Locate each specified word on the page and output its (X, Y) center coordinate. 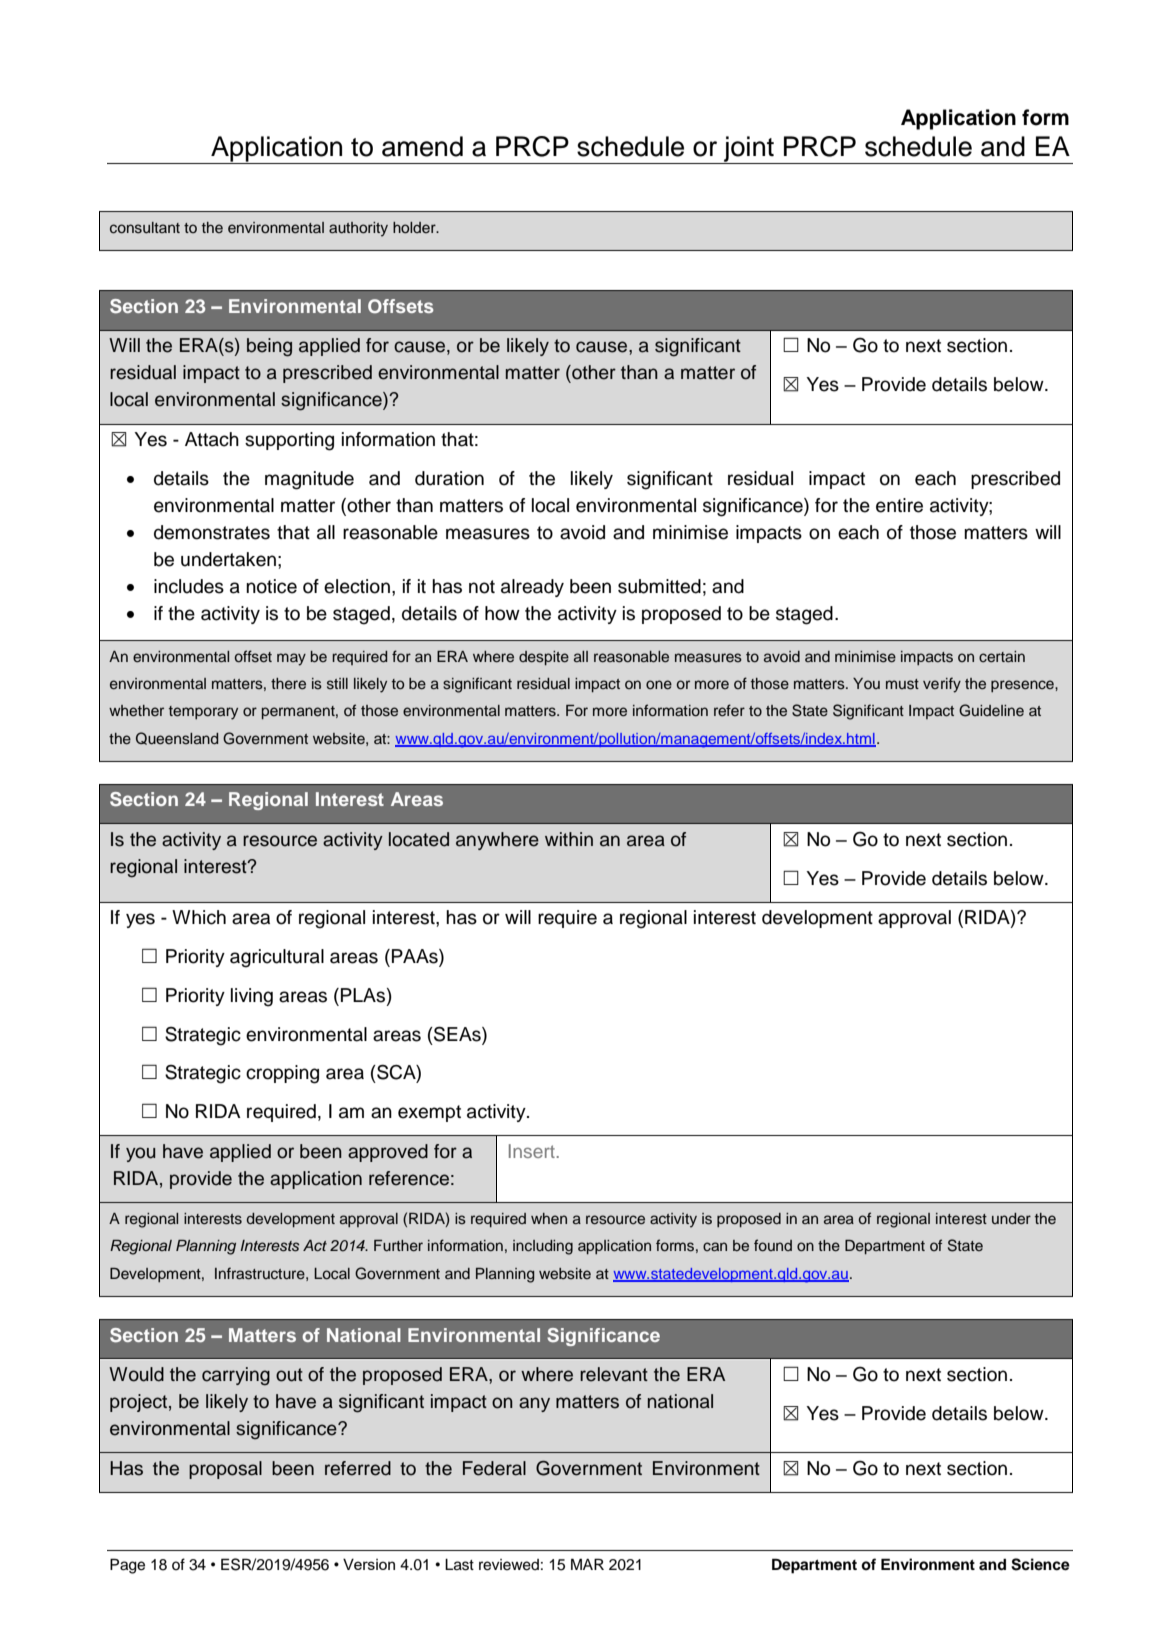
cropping (282, 1074)
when (549, 1218)
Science (1040, 1564)
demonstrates (212, 532)
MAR (587, 1564)
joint (749, 150)
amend (422, 146)
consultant (145, 228)
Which (199, 917)
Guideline (991, 710)
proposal (225, 1470)
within (569, 839)
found (773, 1245)
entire (899, 505)
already (532, 588)
